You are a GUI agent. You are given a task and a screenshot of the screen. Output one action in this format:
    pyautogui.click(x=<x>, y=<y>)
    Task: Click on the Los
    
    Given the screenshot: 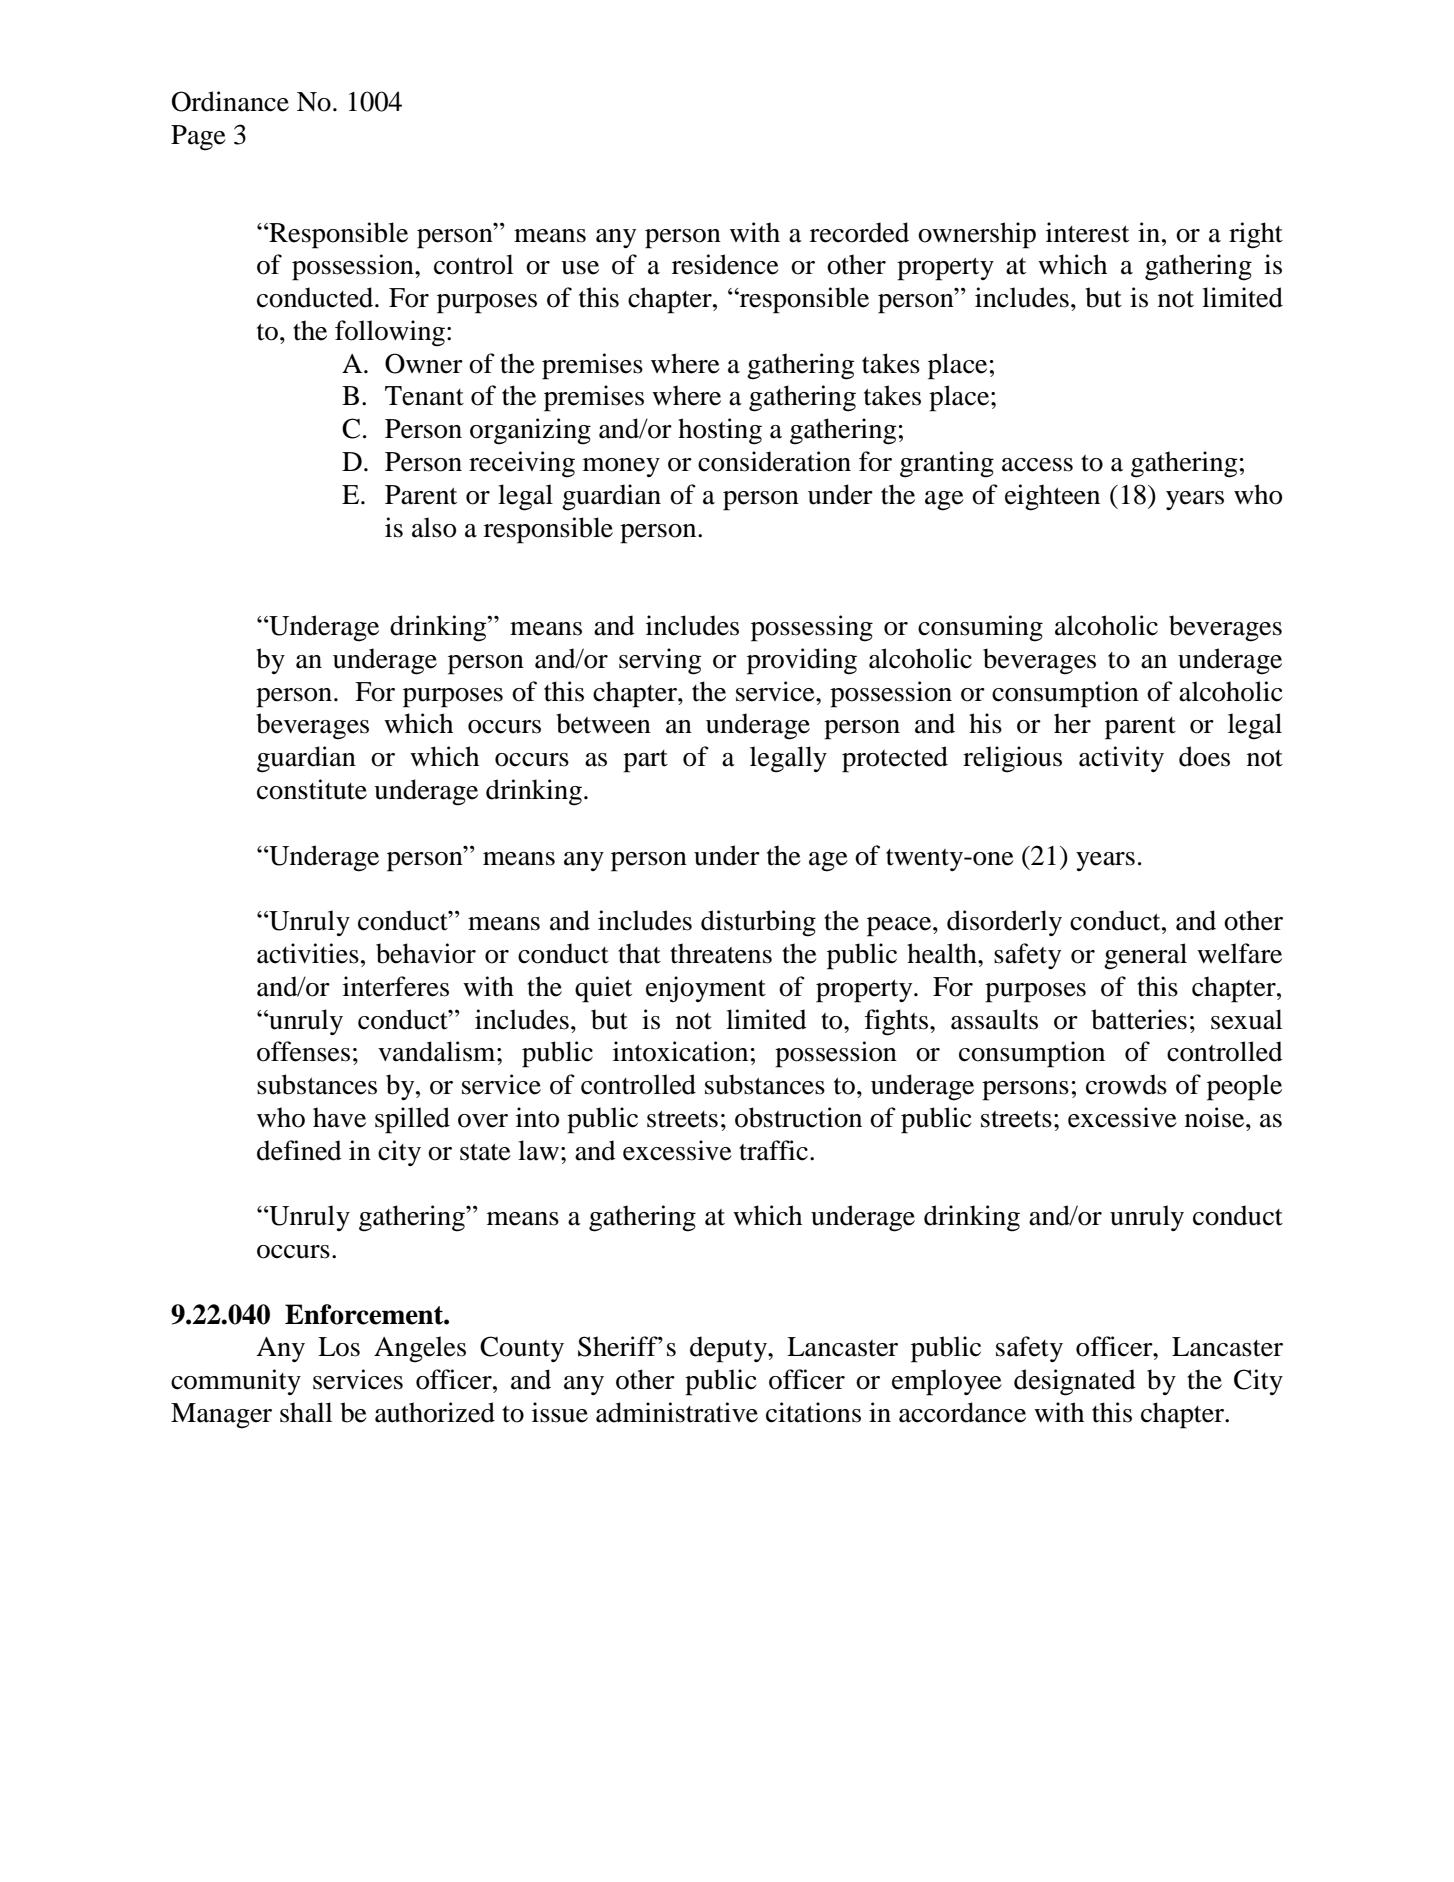 What is the action you would take?
    pyautogui.click(x=339, y=1347)
